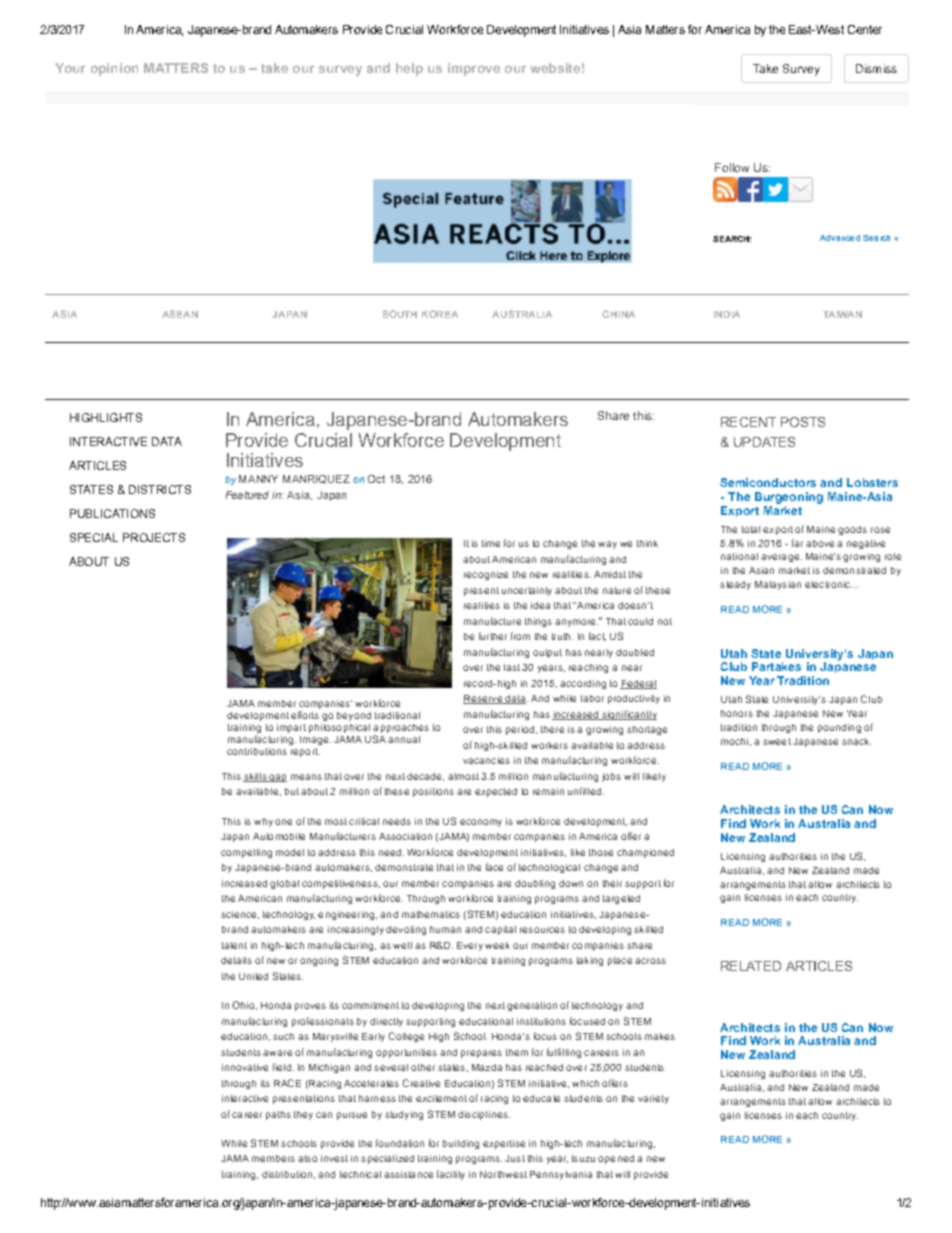  Describe the element at coordinates (114, 69) in the image. I see `opinion` at that location.
